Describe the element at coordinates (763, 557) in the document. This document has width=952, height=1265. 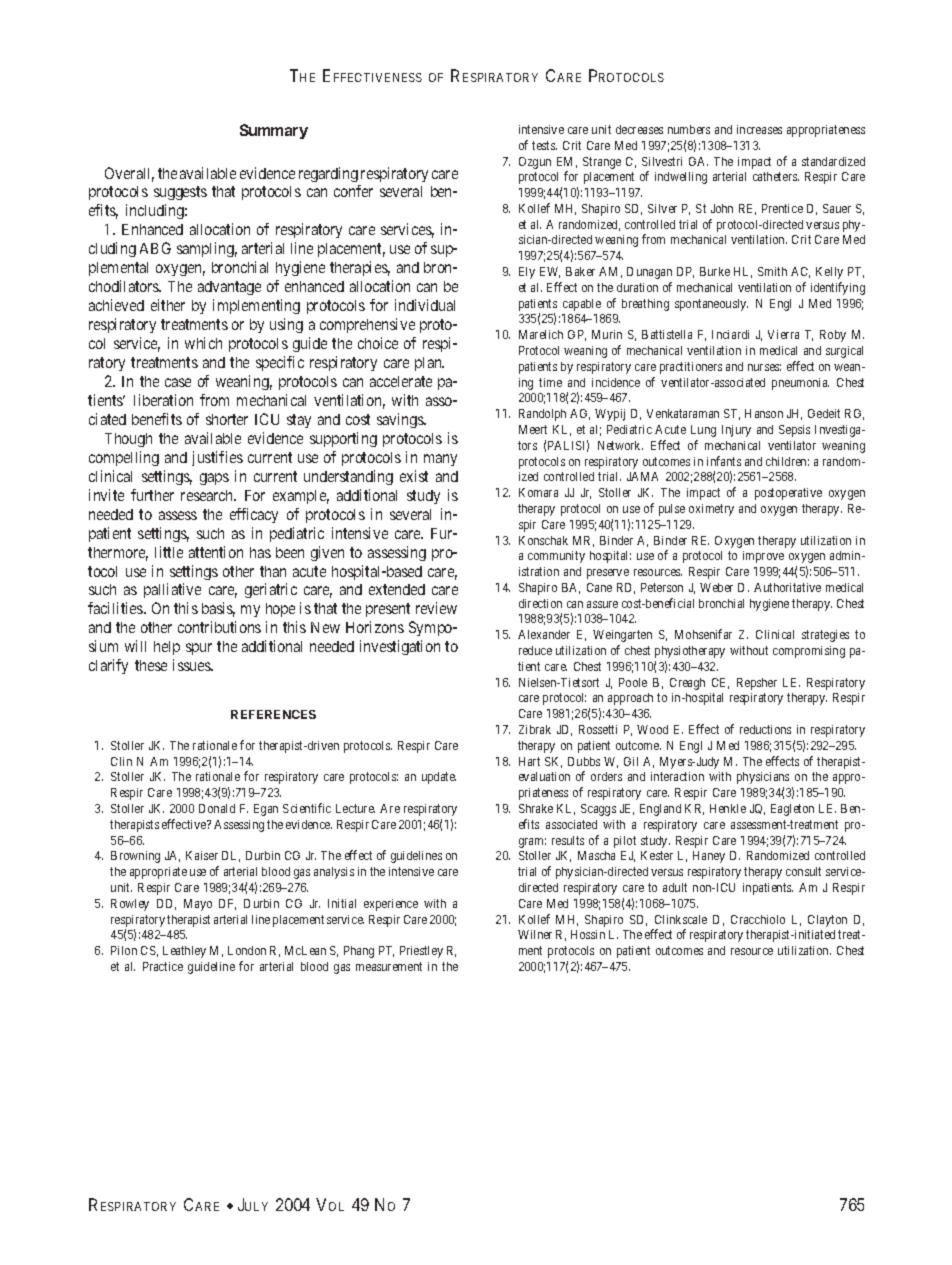
I see `improve` at that location.
